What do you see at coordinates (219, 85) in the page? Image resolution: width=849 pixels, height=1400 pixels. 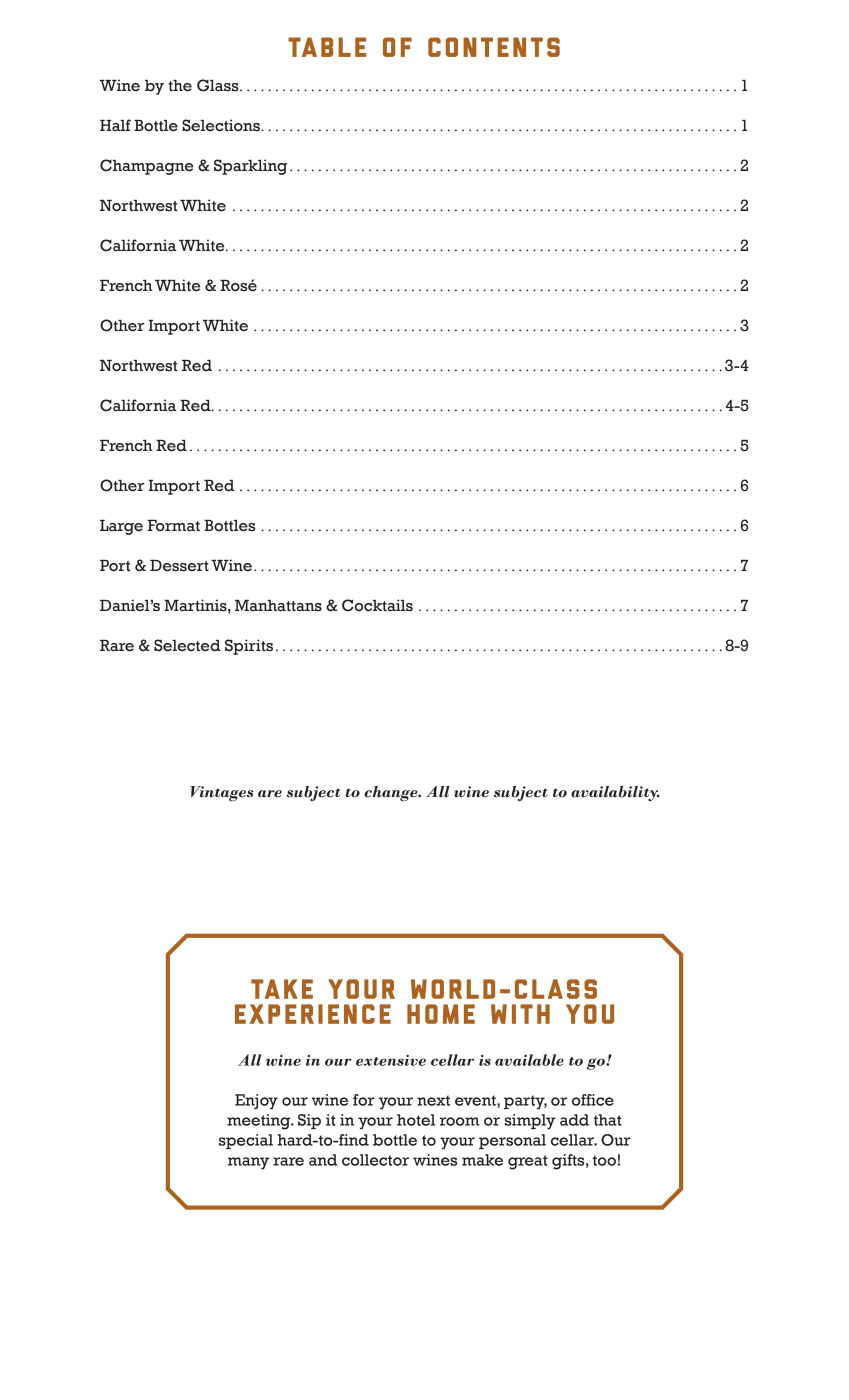 I see `Glass` at bounding box center [219, 85].
